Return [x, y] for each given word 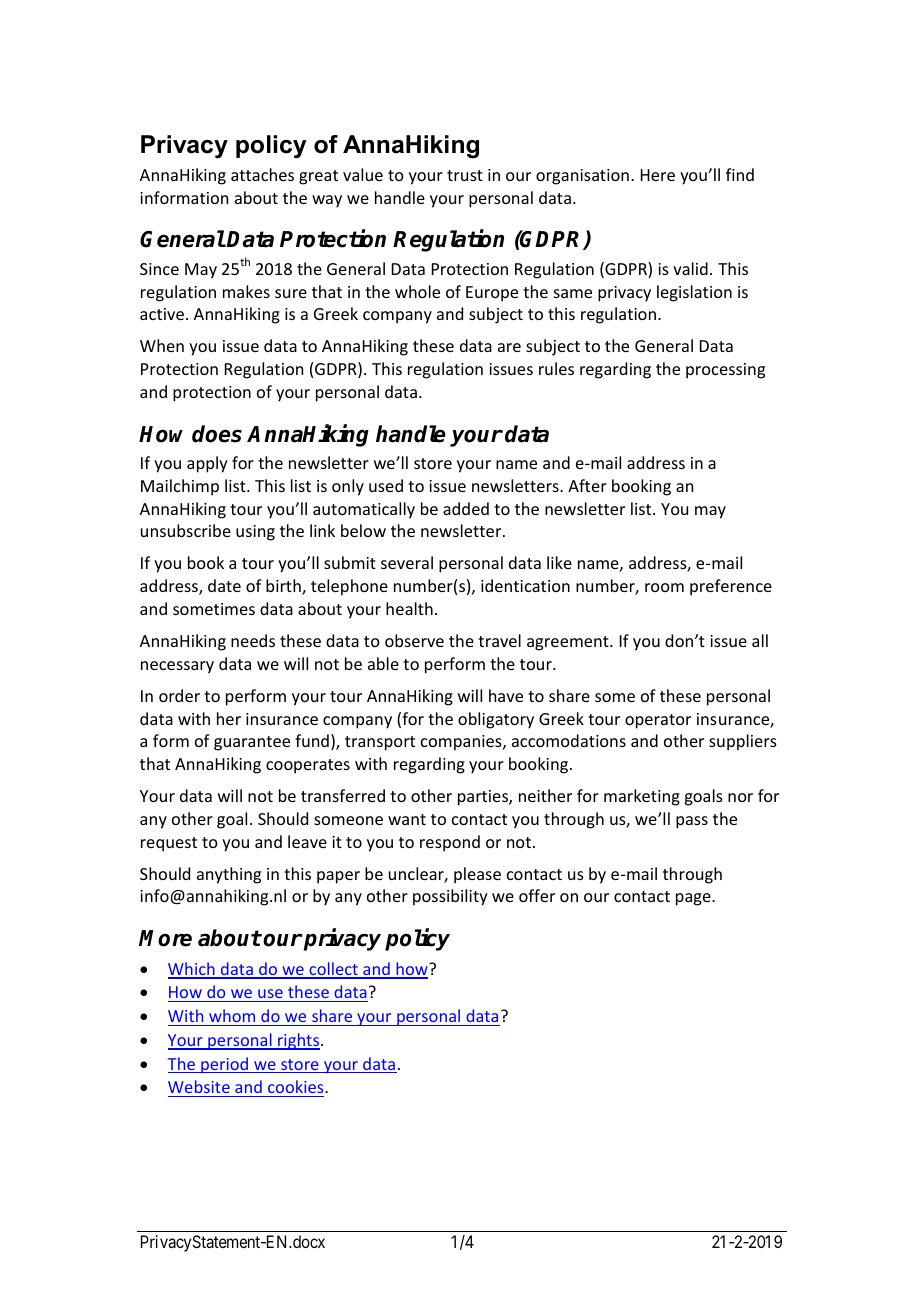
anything [229, 875]
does [217, 434]
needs [253, 640]
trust [465, 175]
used [386, 485]
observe [414, 640]
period [225, 1065]
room [664, 587]
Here [658, 175]
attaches [262, 174]
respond [450, 843]
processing [725, 371]
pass [692, 822]
